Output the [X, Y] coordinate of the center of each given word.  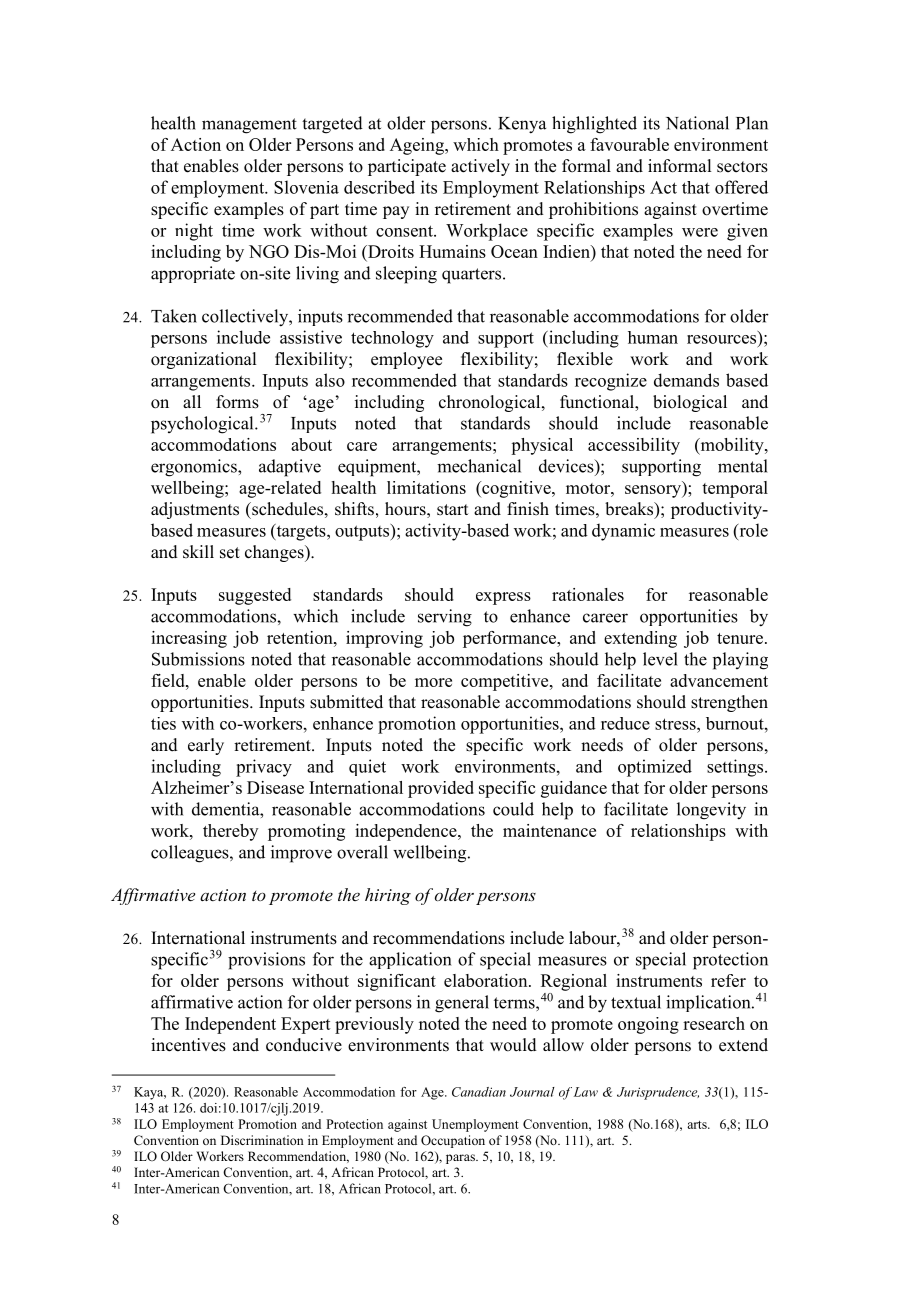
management [249, 126]
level [660, 659]
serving [445, 618]
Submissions [198, 659]
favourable [629, 144]
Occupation [453, 1141]
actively [480, 167]
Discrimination [262, 1140]
